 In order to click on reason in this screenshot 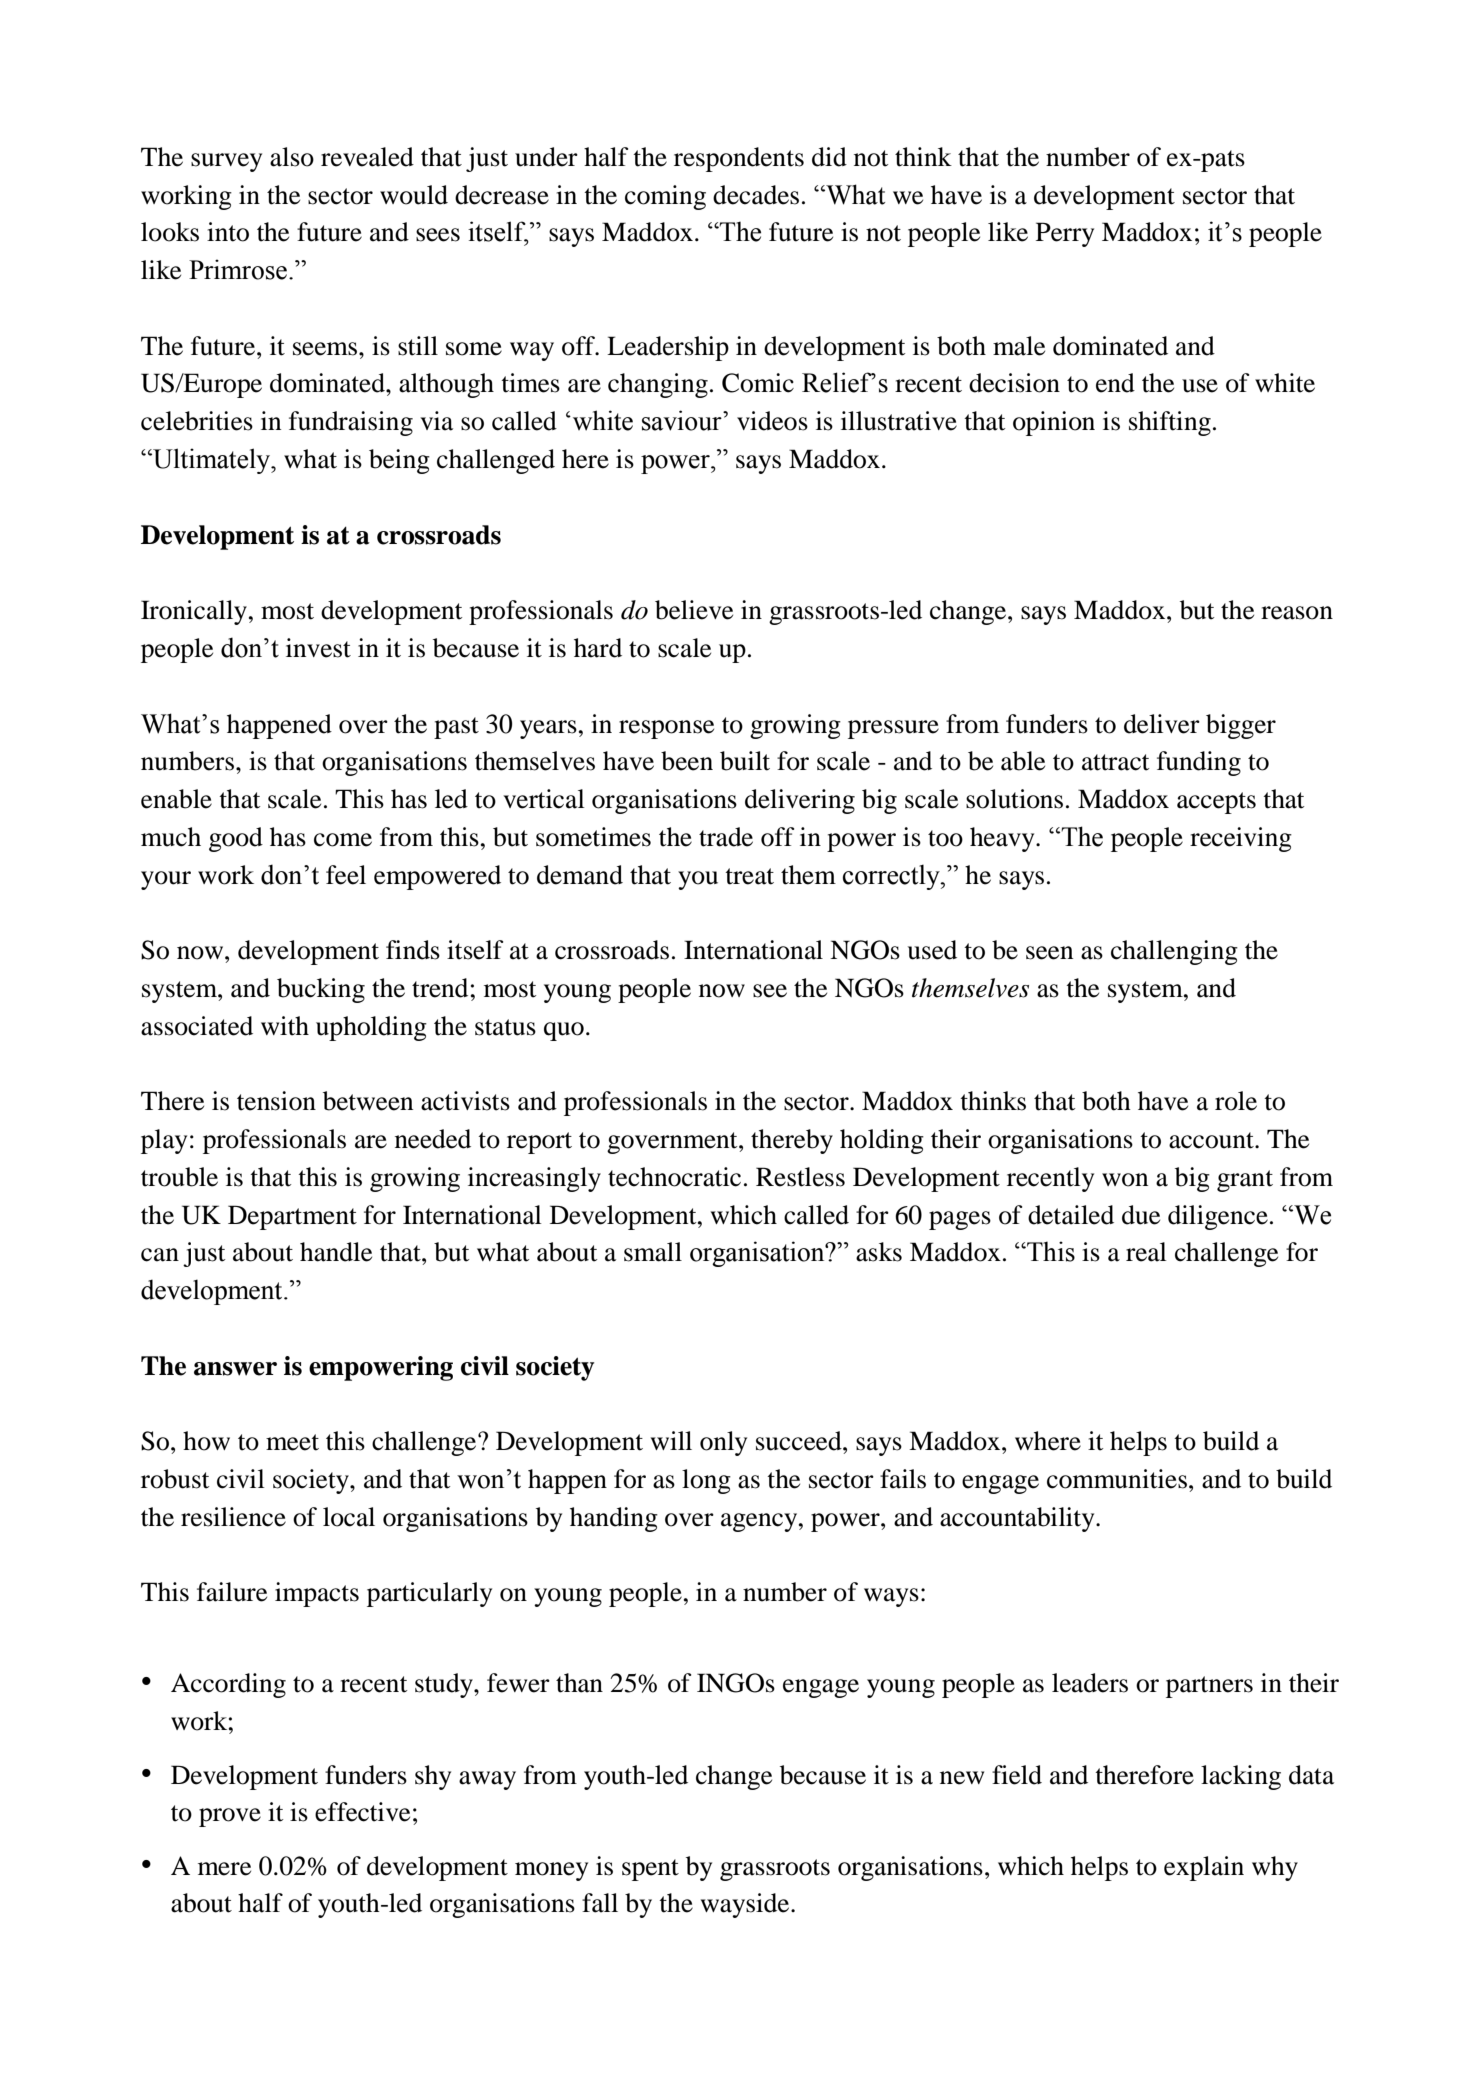, I will do `click(1297, 613)`.
